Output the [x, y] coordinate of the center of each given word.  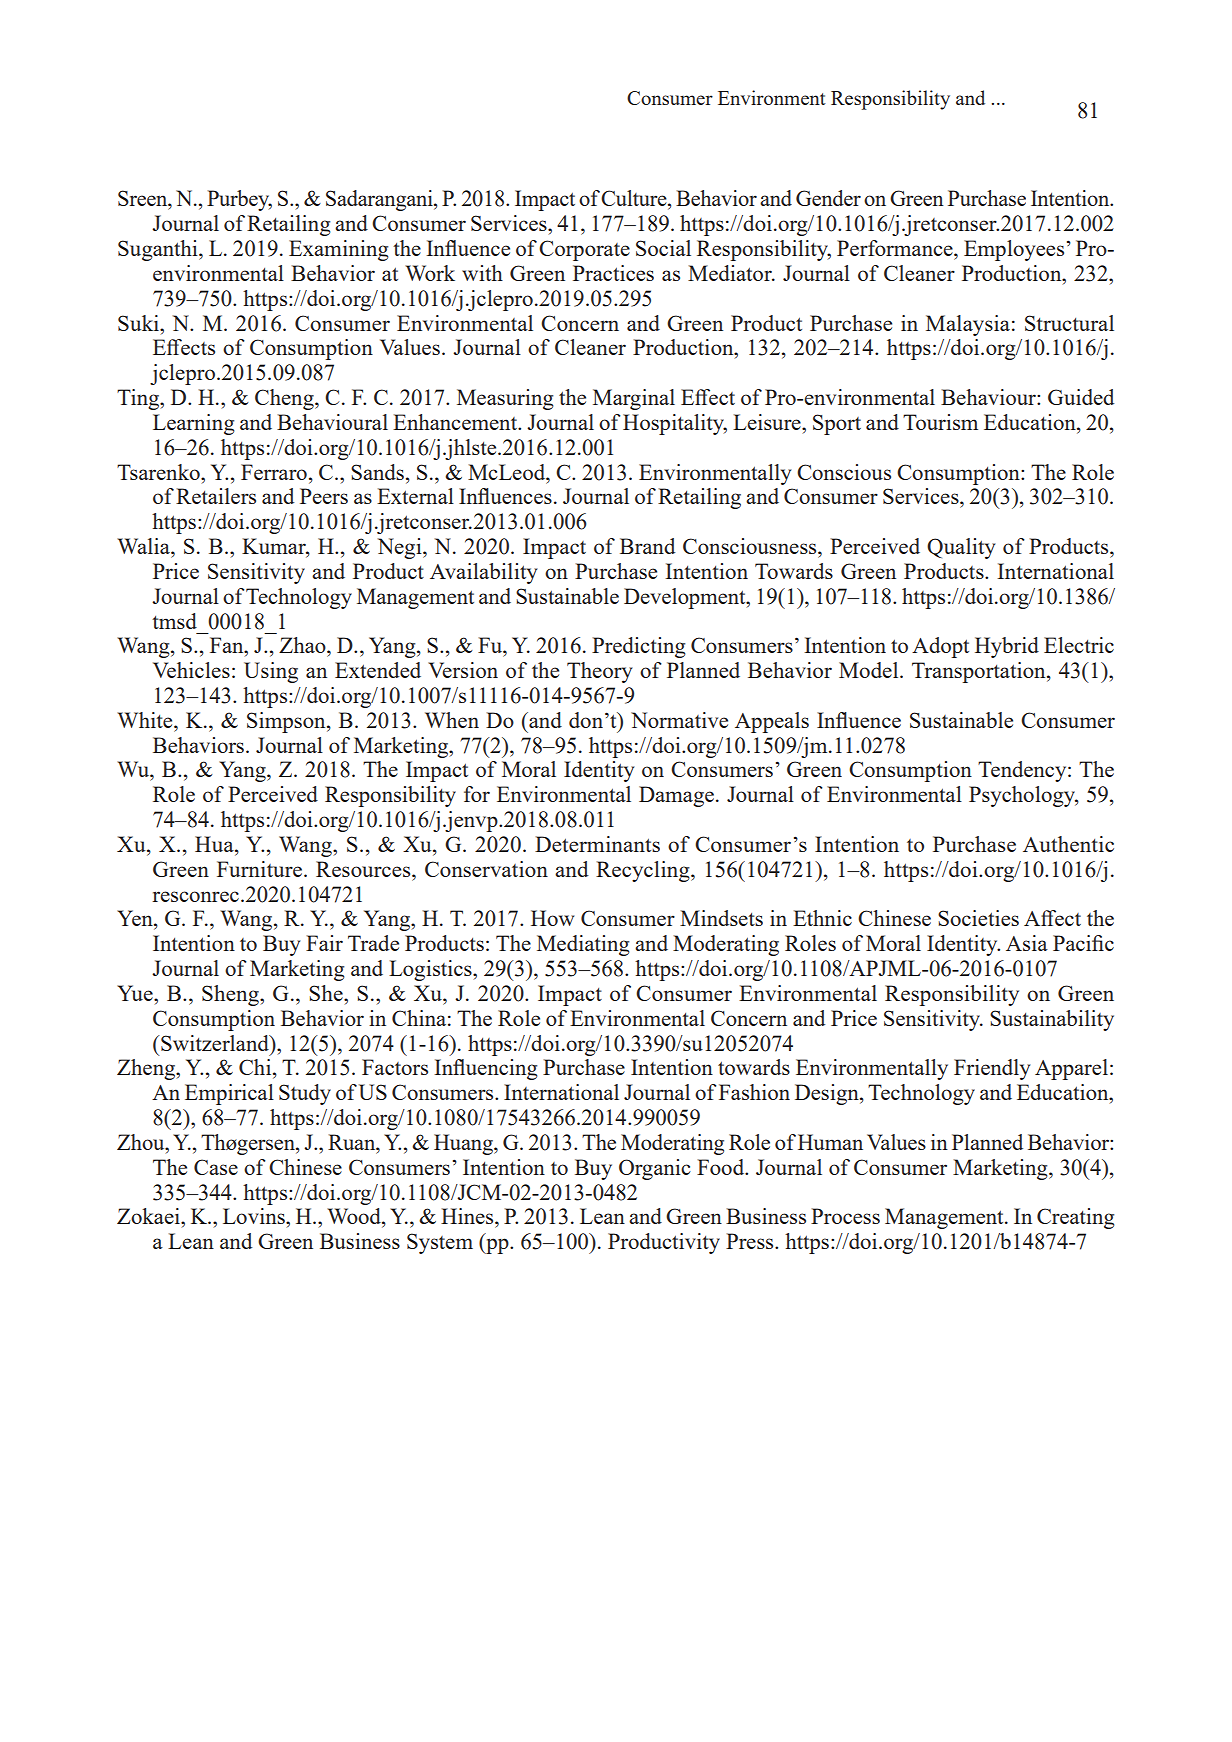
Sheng [231, 995]
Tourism [940, 422]
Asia [1027, 943]
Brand [647, 546]
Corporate [584, 250]
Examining [338, 250]
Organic [655, 1169]
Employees [1014, 250]
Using [271, 672]
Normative [679, 720]
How [552, 918]
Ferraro [274, 472]
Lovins [255, 1216]
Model [870, 670]
